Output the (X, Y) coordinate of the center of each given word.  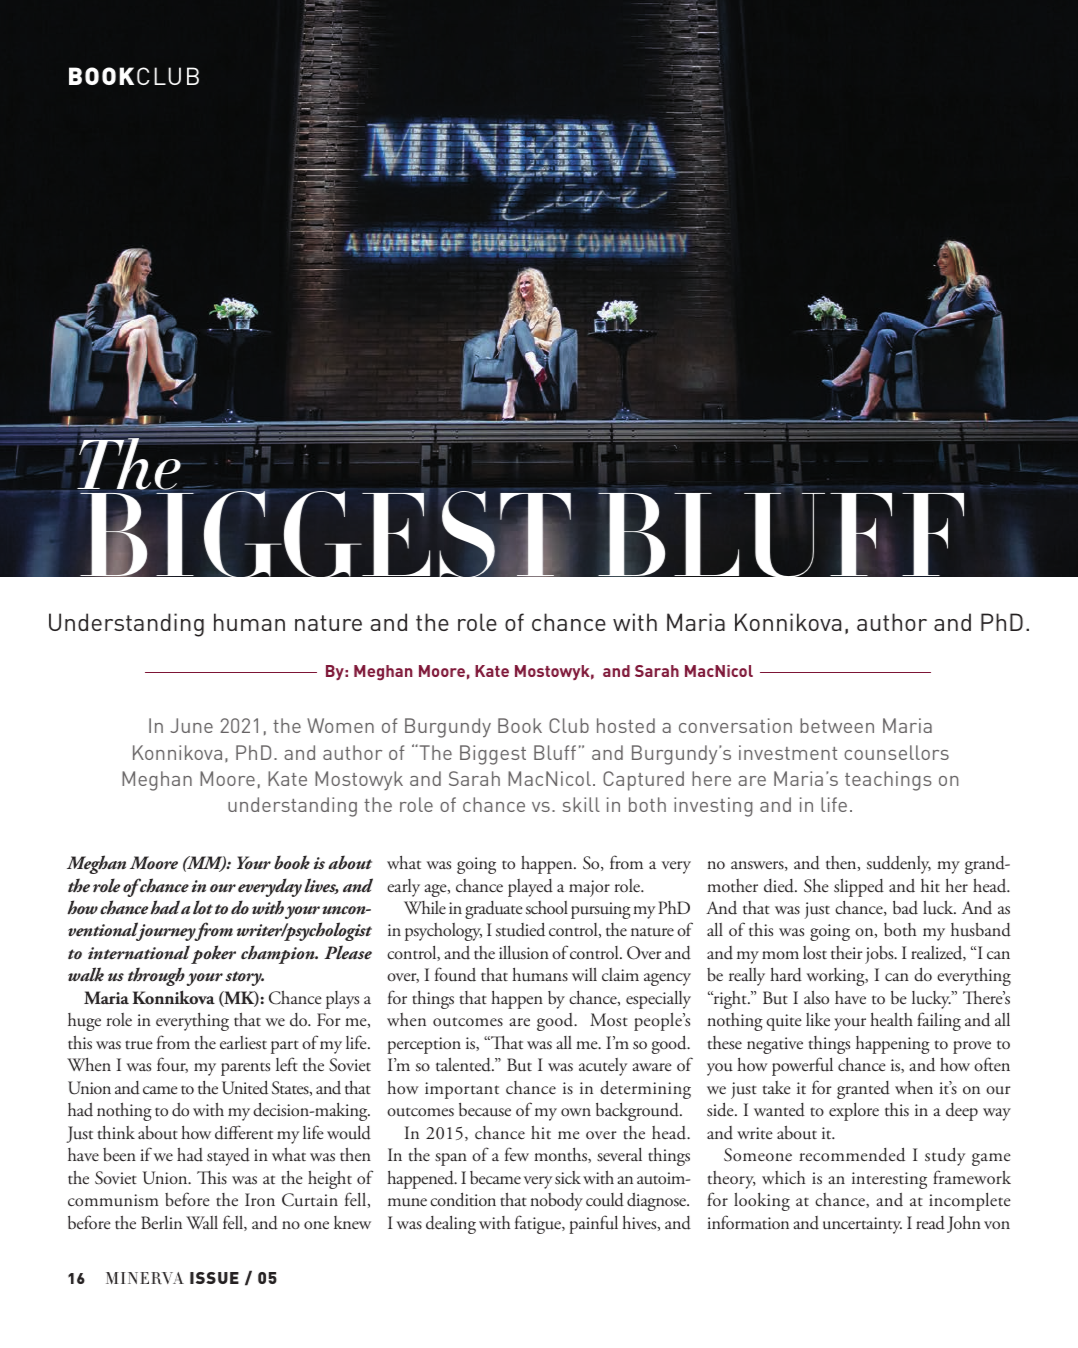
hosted (626, 725)
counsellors (896, 752)
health (891, 1019)
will (584, 974)
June (191, 725)
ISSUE (214, 1278)
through (156, 976)
